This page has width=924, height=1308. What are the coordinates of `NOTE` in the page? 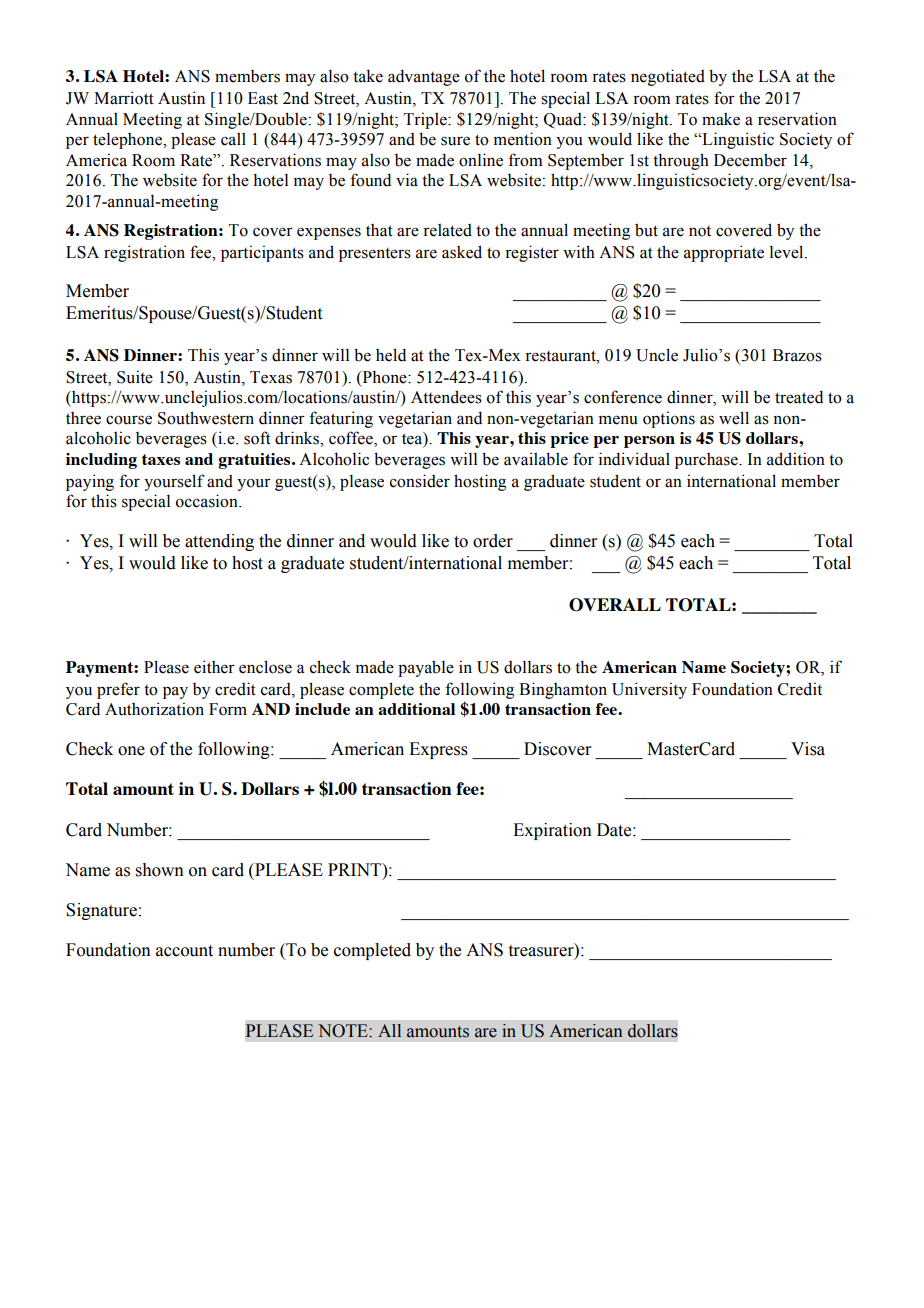 It's located at (344, 1031).
